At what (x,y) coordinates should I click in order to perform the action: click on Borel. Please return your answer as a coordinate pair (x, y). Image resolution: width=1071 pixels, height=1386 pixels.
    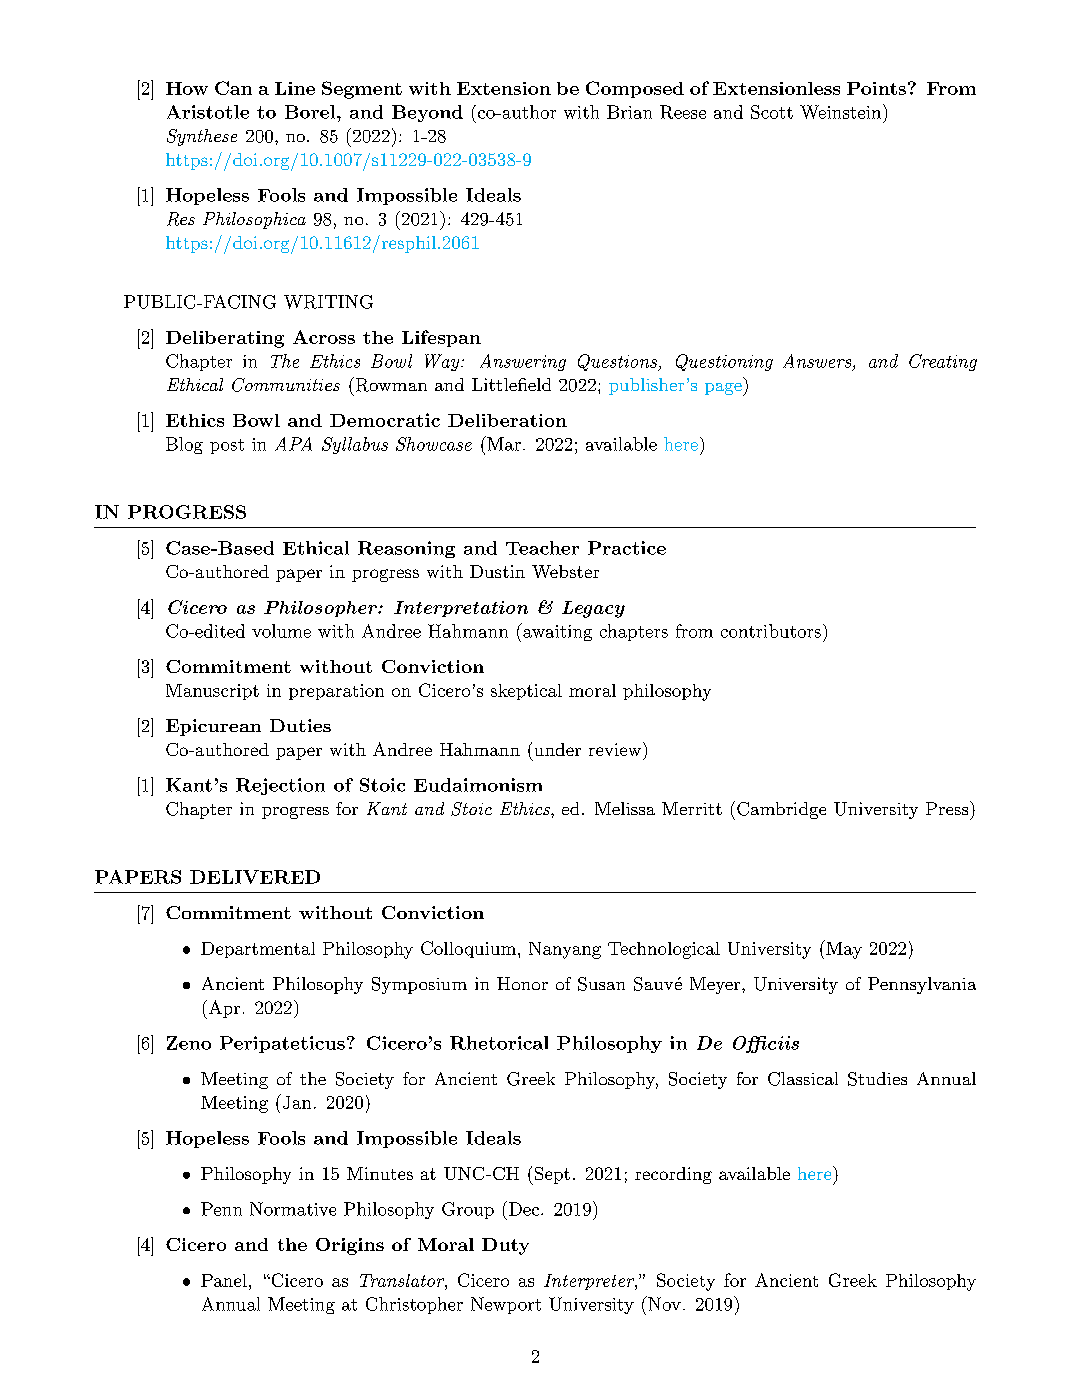
    Looking at the image, I should click on (311, 112).
